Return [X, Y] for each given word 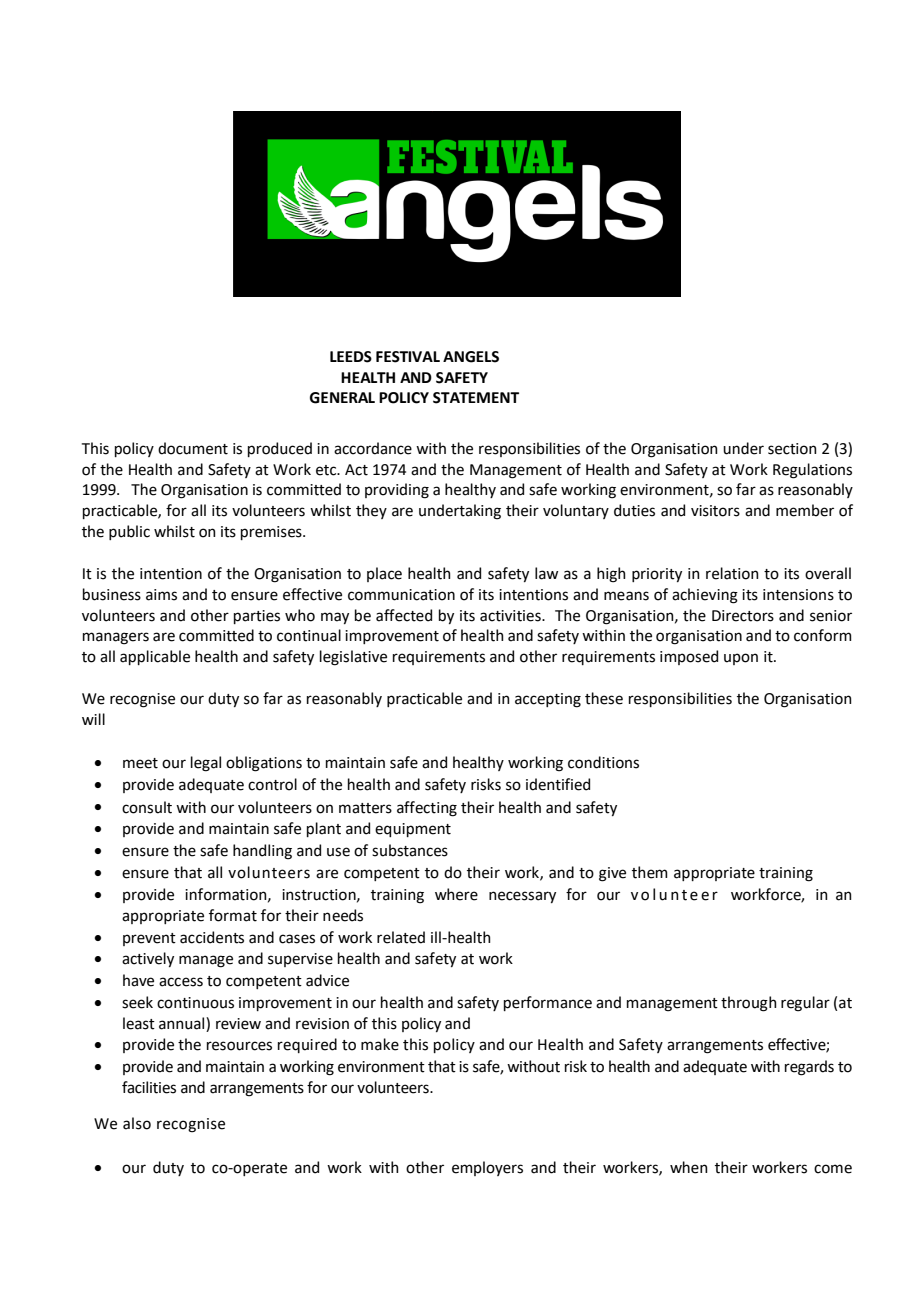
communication [401, 595]
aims [161, 595]
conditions [603, 762]
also [137, 1123]
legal [206, 764]
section [792, 449]
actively [148, 959]
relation [732, 573]
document [193, 448]
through [749, 1004]
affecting [427, 809]
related [401, 937]
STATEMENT [476, 398]
